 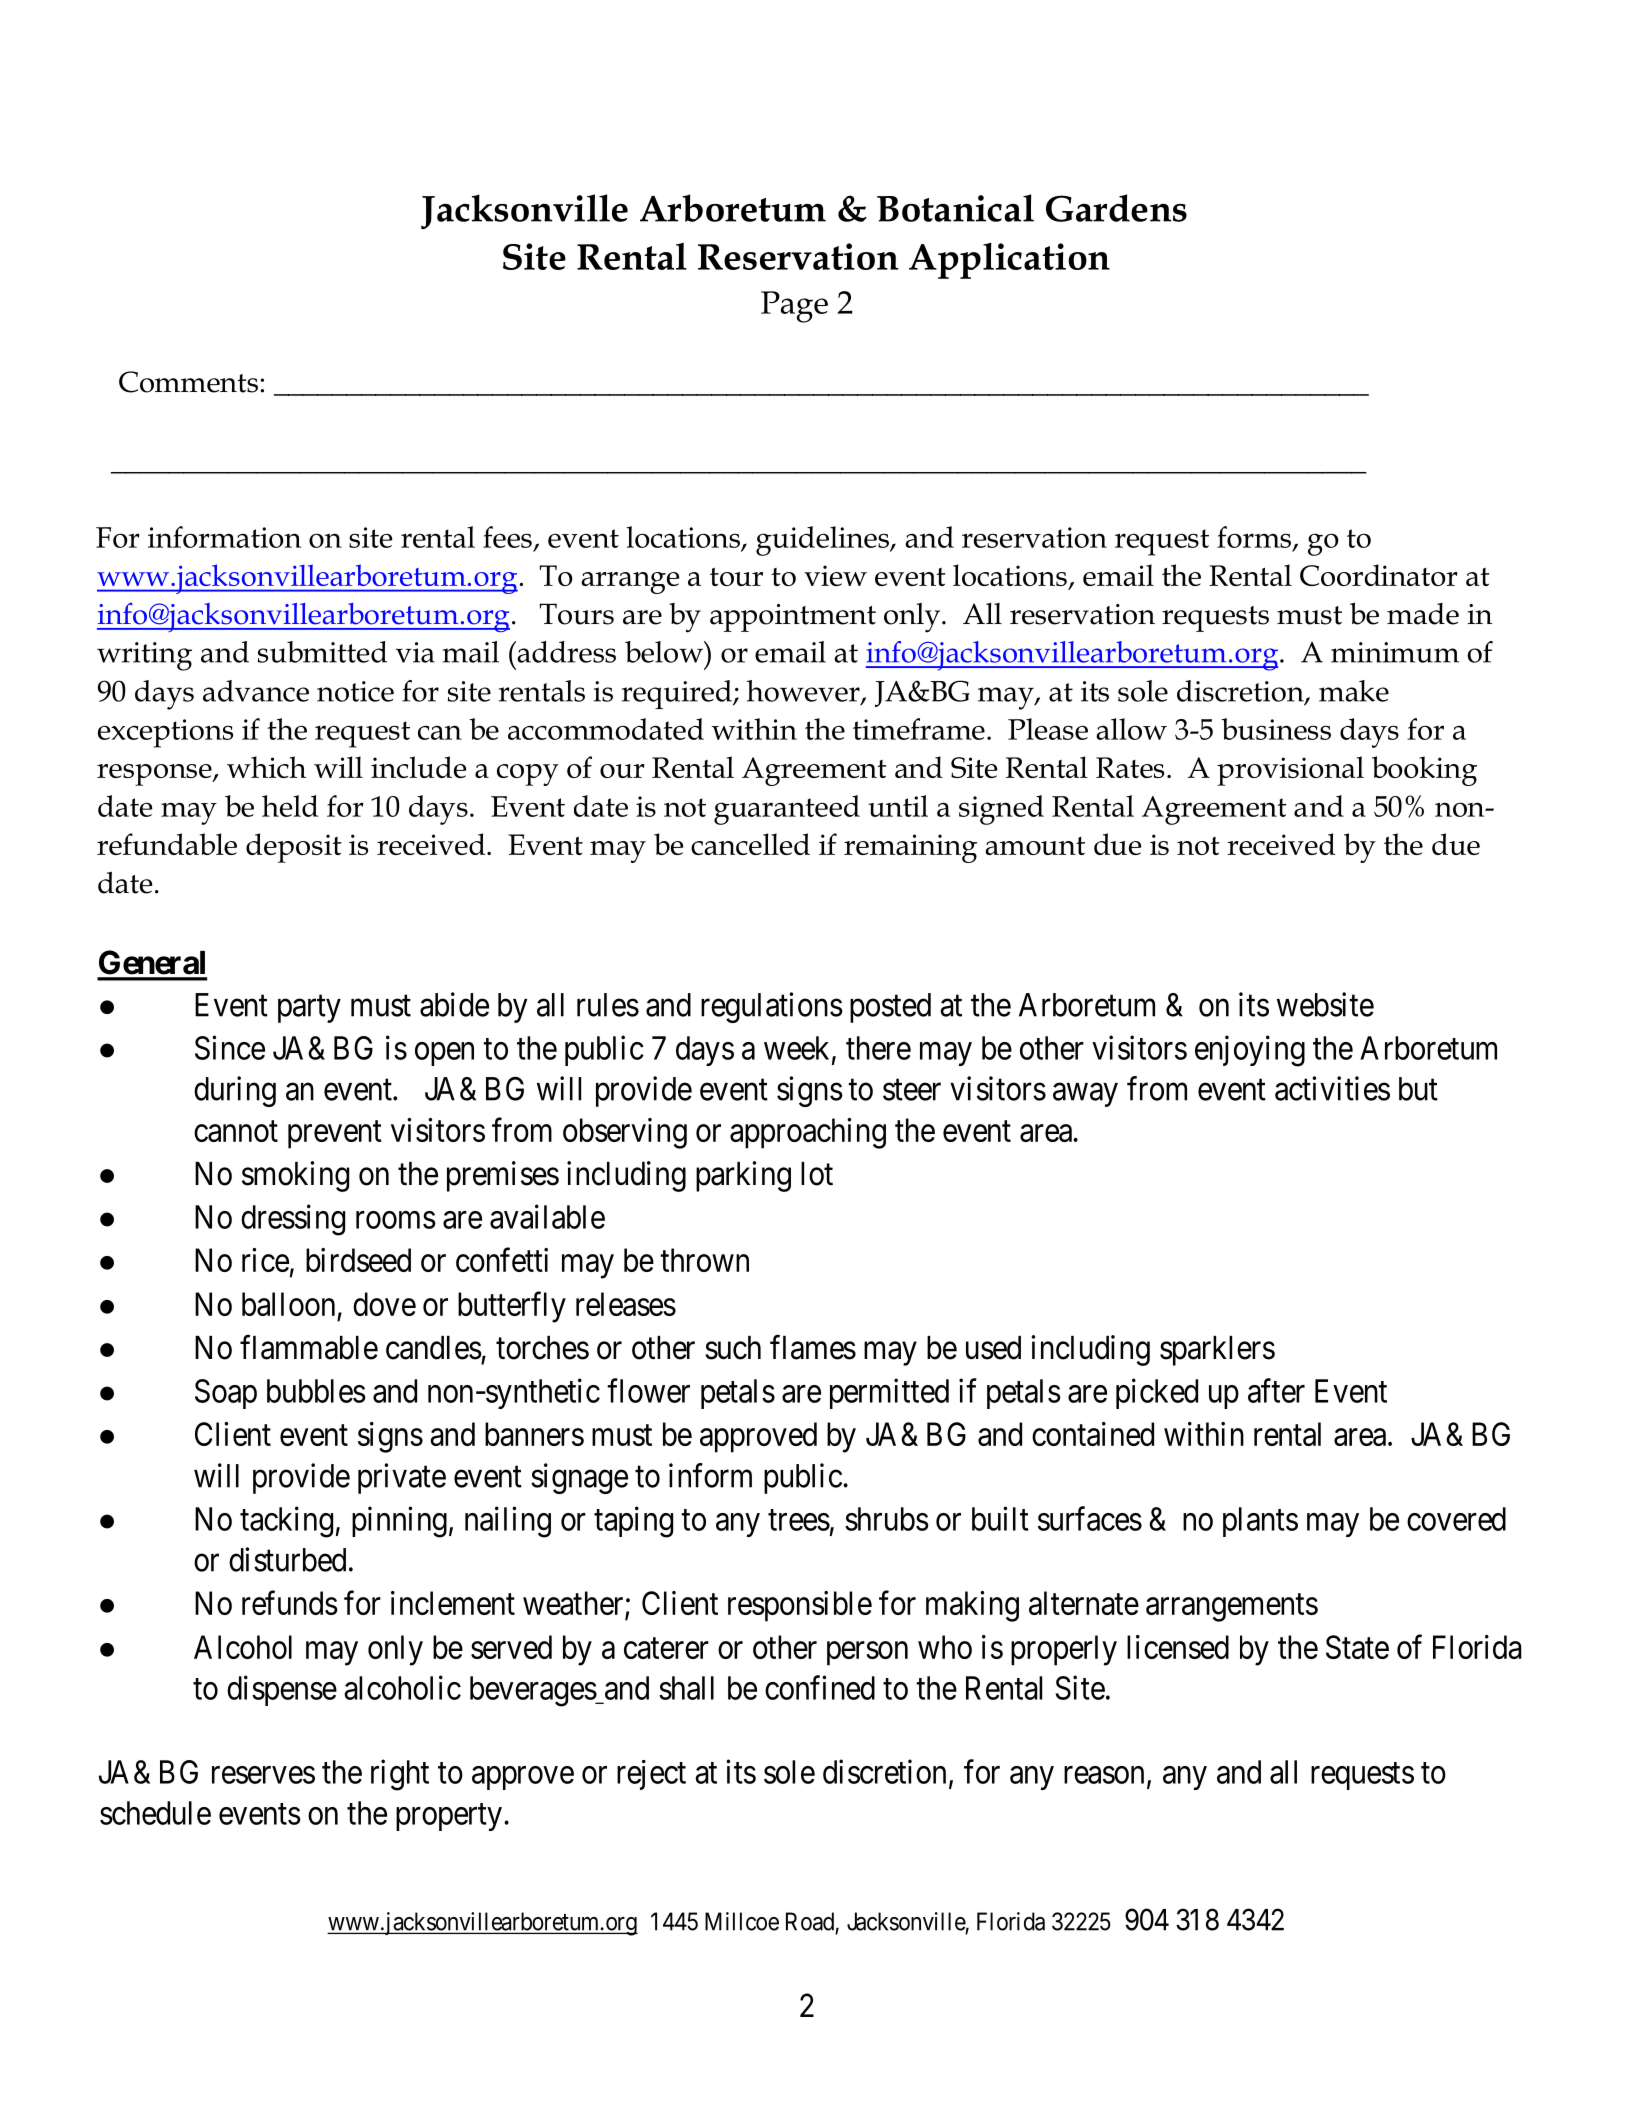 I want to click on right, so click(x=400, y=1775).
